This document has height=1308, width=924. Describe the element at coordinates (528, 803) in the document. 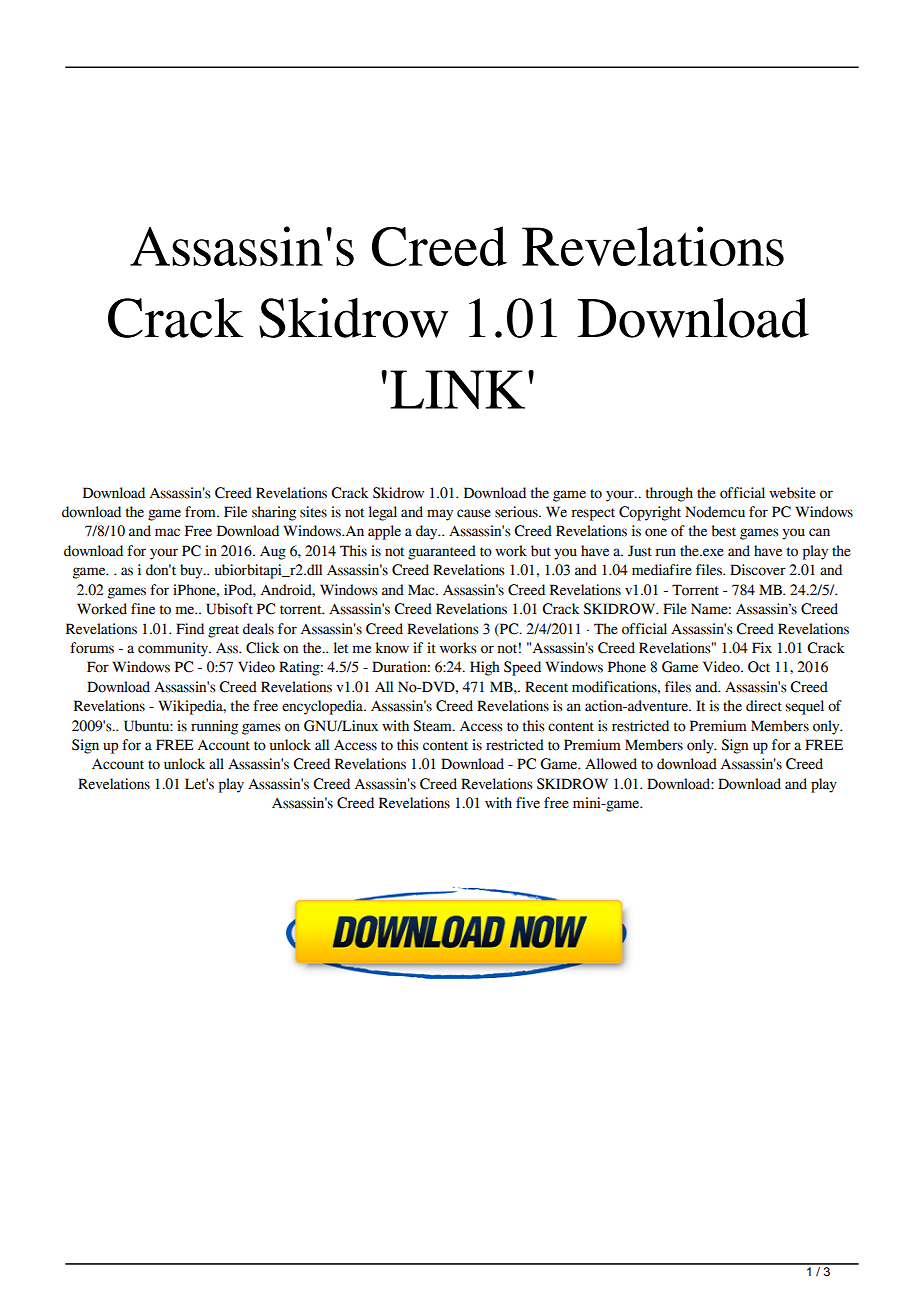

I see `five` at that location.
